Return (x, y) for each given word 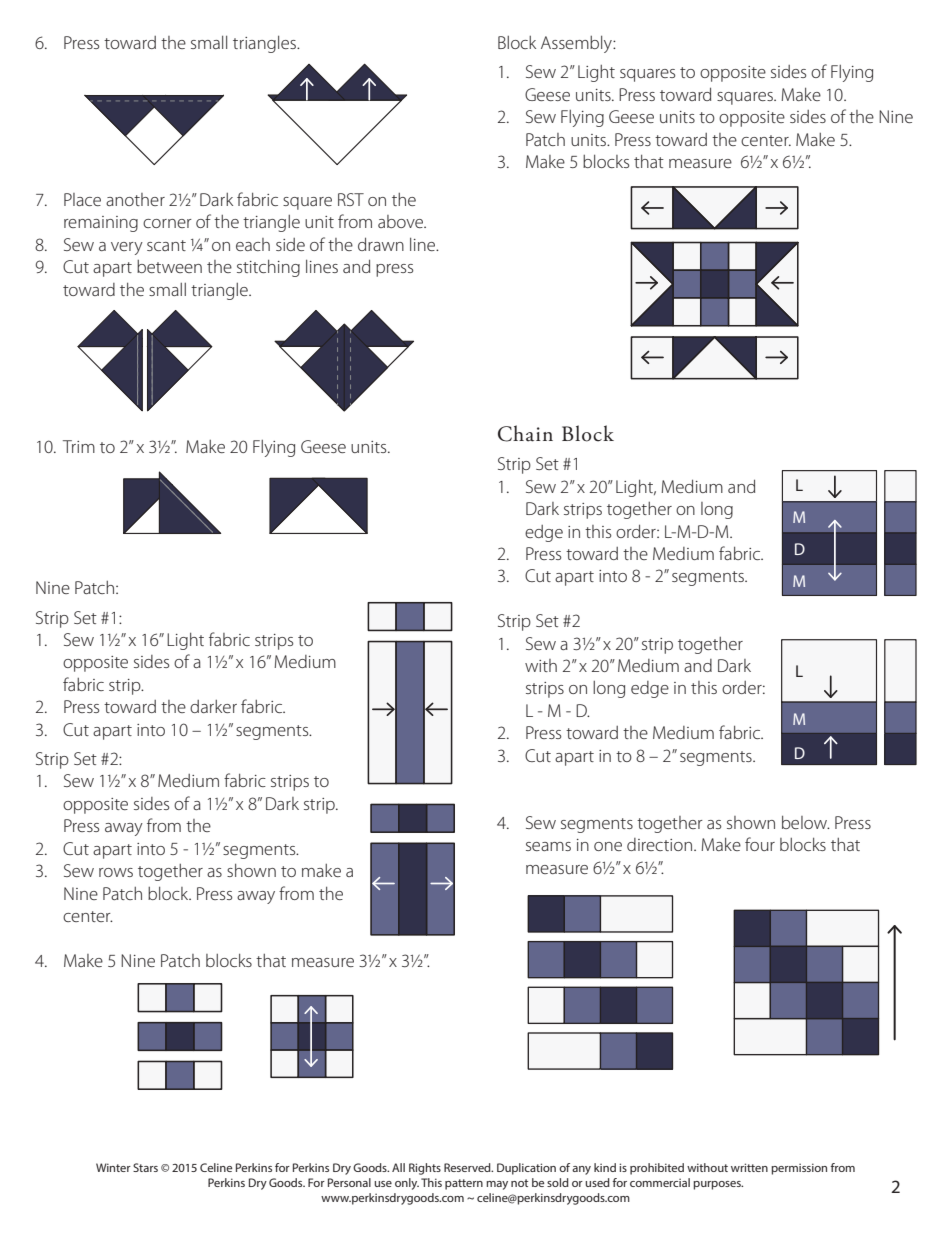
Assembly (577, 44)
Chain (525, 433)
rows (116, 872)
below (806, 822)
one (608, 846)
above (401, 221)
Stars (145, 1167)
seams (548, 846)
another (135, 199)
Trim (79, 446)
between (169, 266)
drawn (381, 244)
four (760, 844)
